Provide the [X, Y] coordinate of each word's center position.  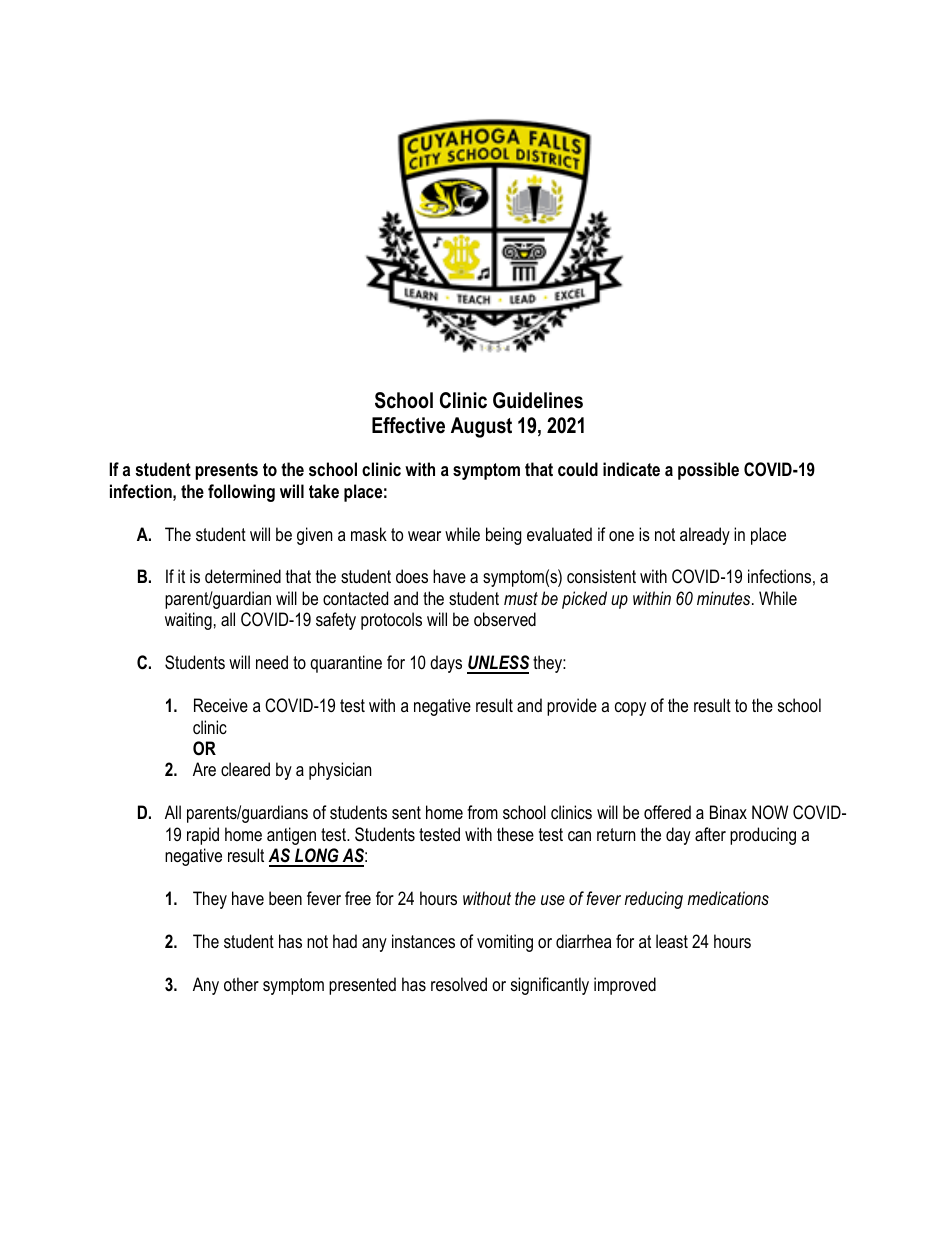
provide [572, 707]
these [515, 834]
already [705, 536]
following [241, 493]
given [314, 536]
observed [505, 619]
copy [630, 709]
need [272, 662]
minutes [725, 598]
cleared [245, 769]
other [241, 984]
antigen [291, 836]
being [504, 536]
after [710, 834]
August [481, 427]
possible [708, 471]
